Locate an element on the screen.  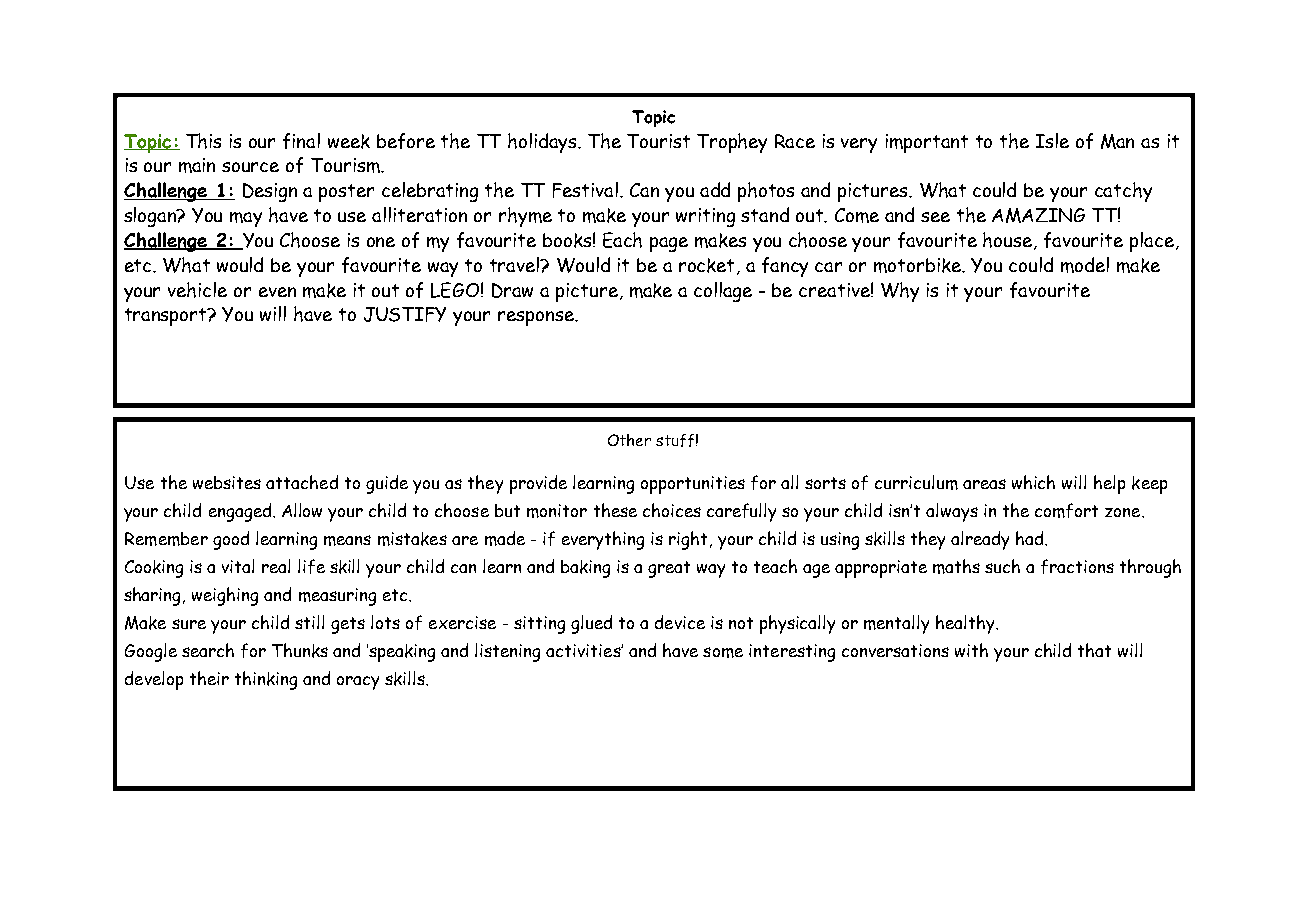
which is located at coordinates (1033, 482).
